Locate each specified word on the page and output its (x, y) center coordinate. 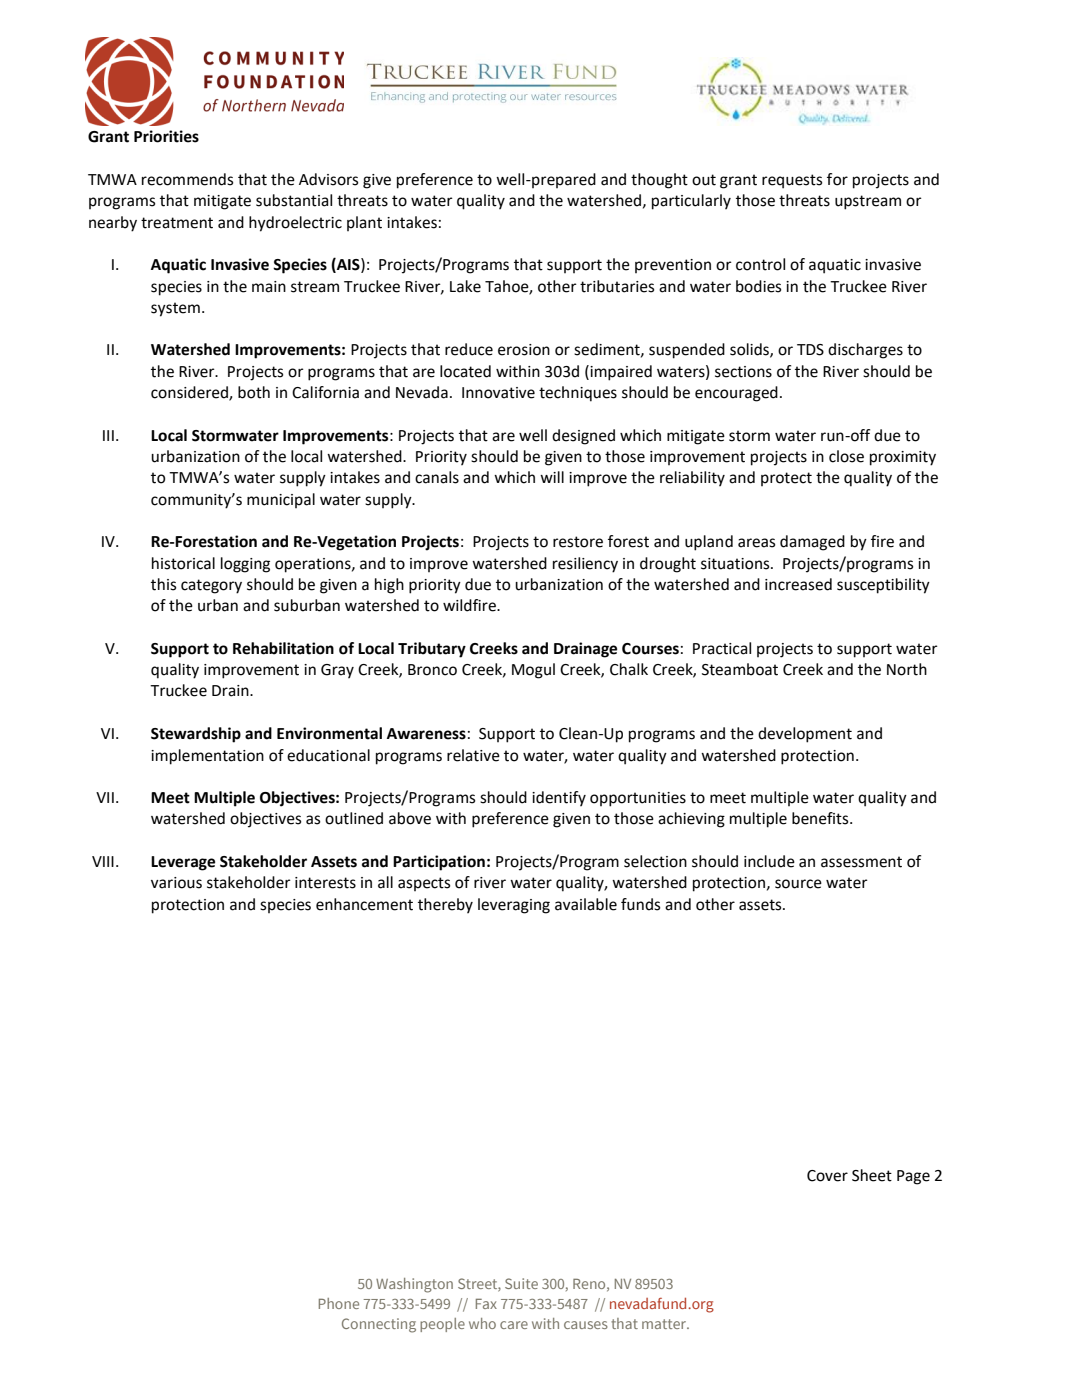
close (846, 456)
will (552, 477)
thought (659, 181)
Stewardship (196, 735)
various (176, 883)
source (798, 884)
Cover (827, 1176)
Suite (521, 1283)
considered (190, 393)
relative (473, 755)
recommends (187, 179)
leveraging (514, 906)
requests (792, 181)
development (805, 735)
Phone (339, 1303)
